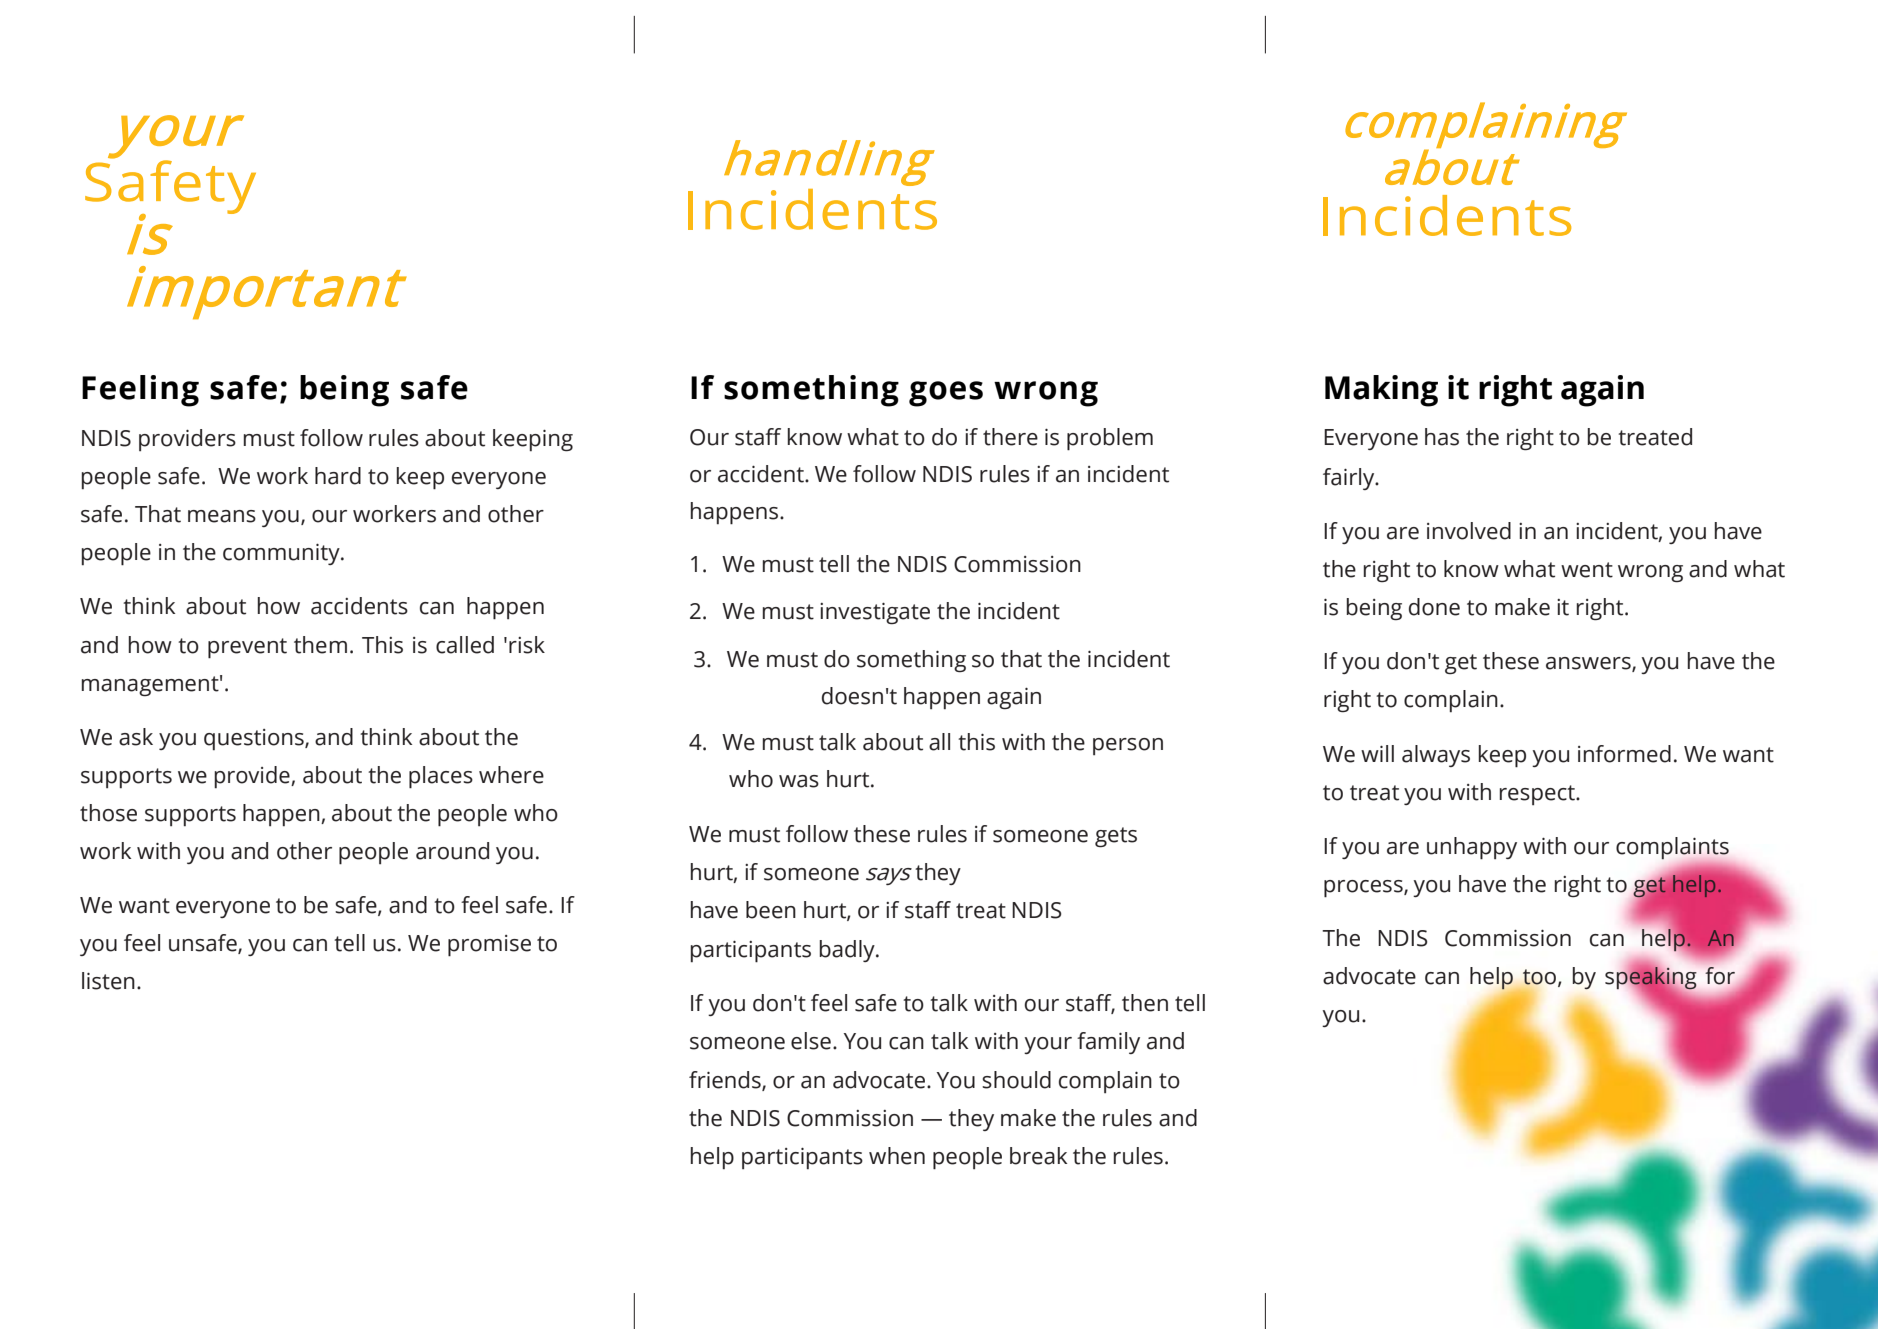 The width and height of the screenshot is (1878, 1329). I want to click on community, so click(282, 554).
